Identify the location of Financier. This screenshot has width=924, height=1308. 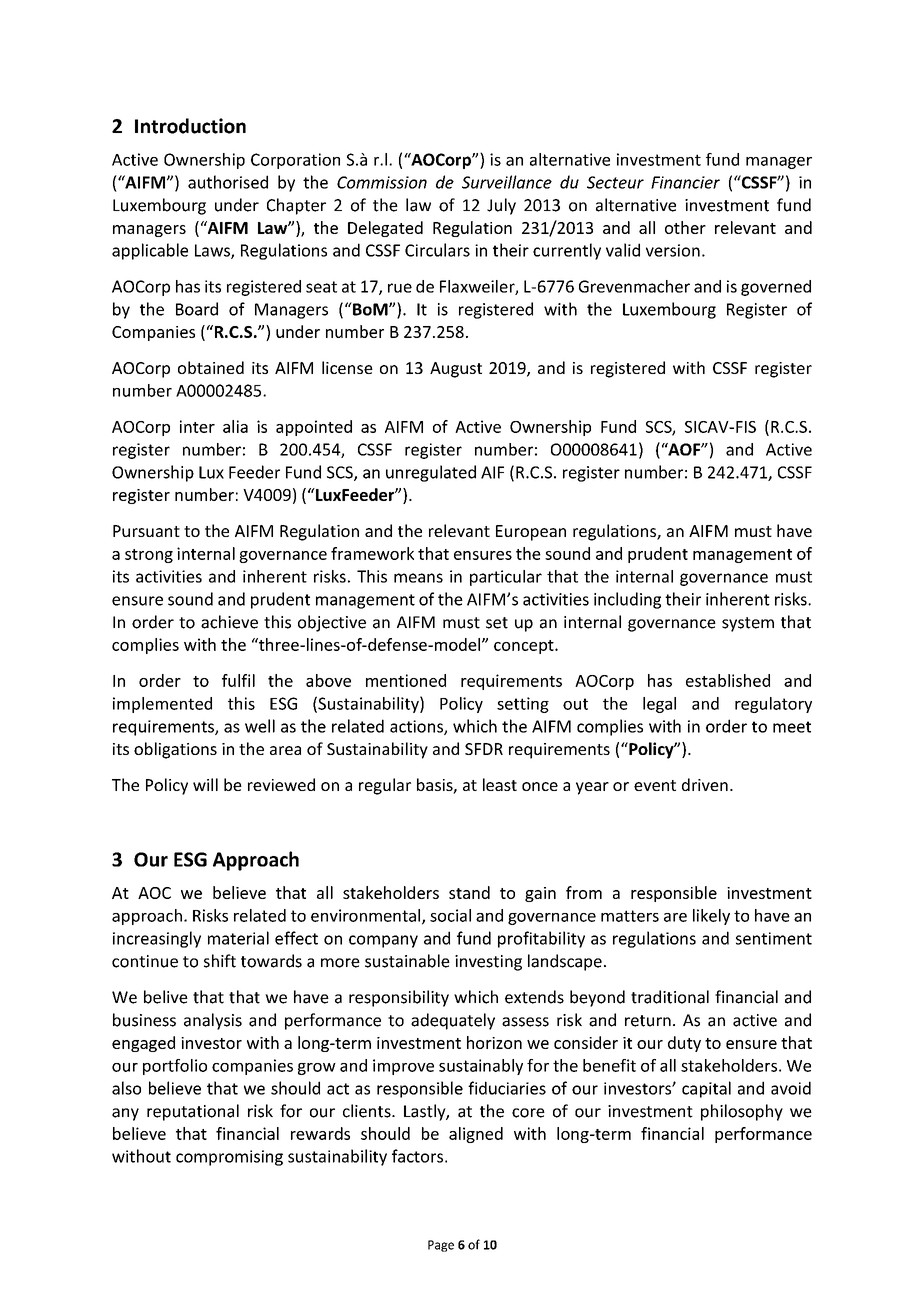
(685, 182).
